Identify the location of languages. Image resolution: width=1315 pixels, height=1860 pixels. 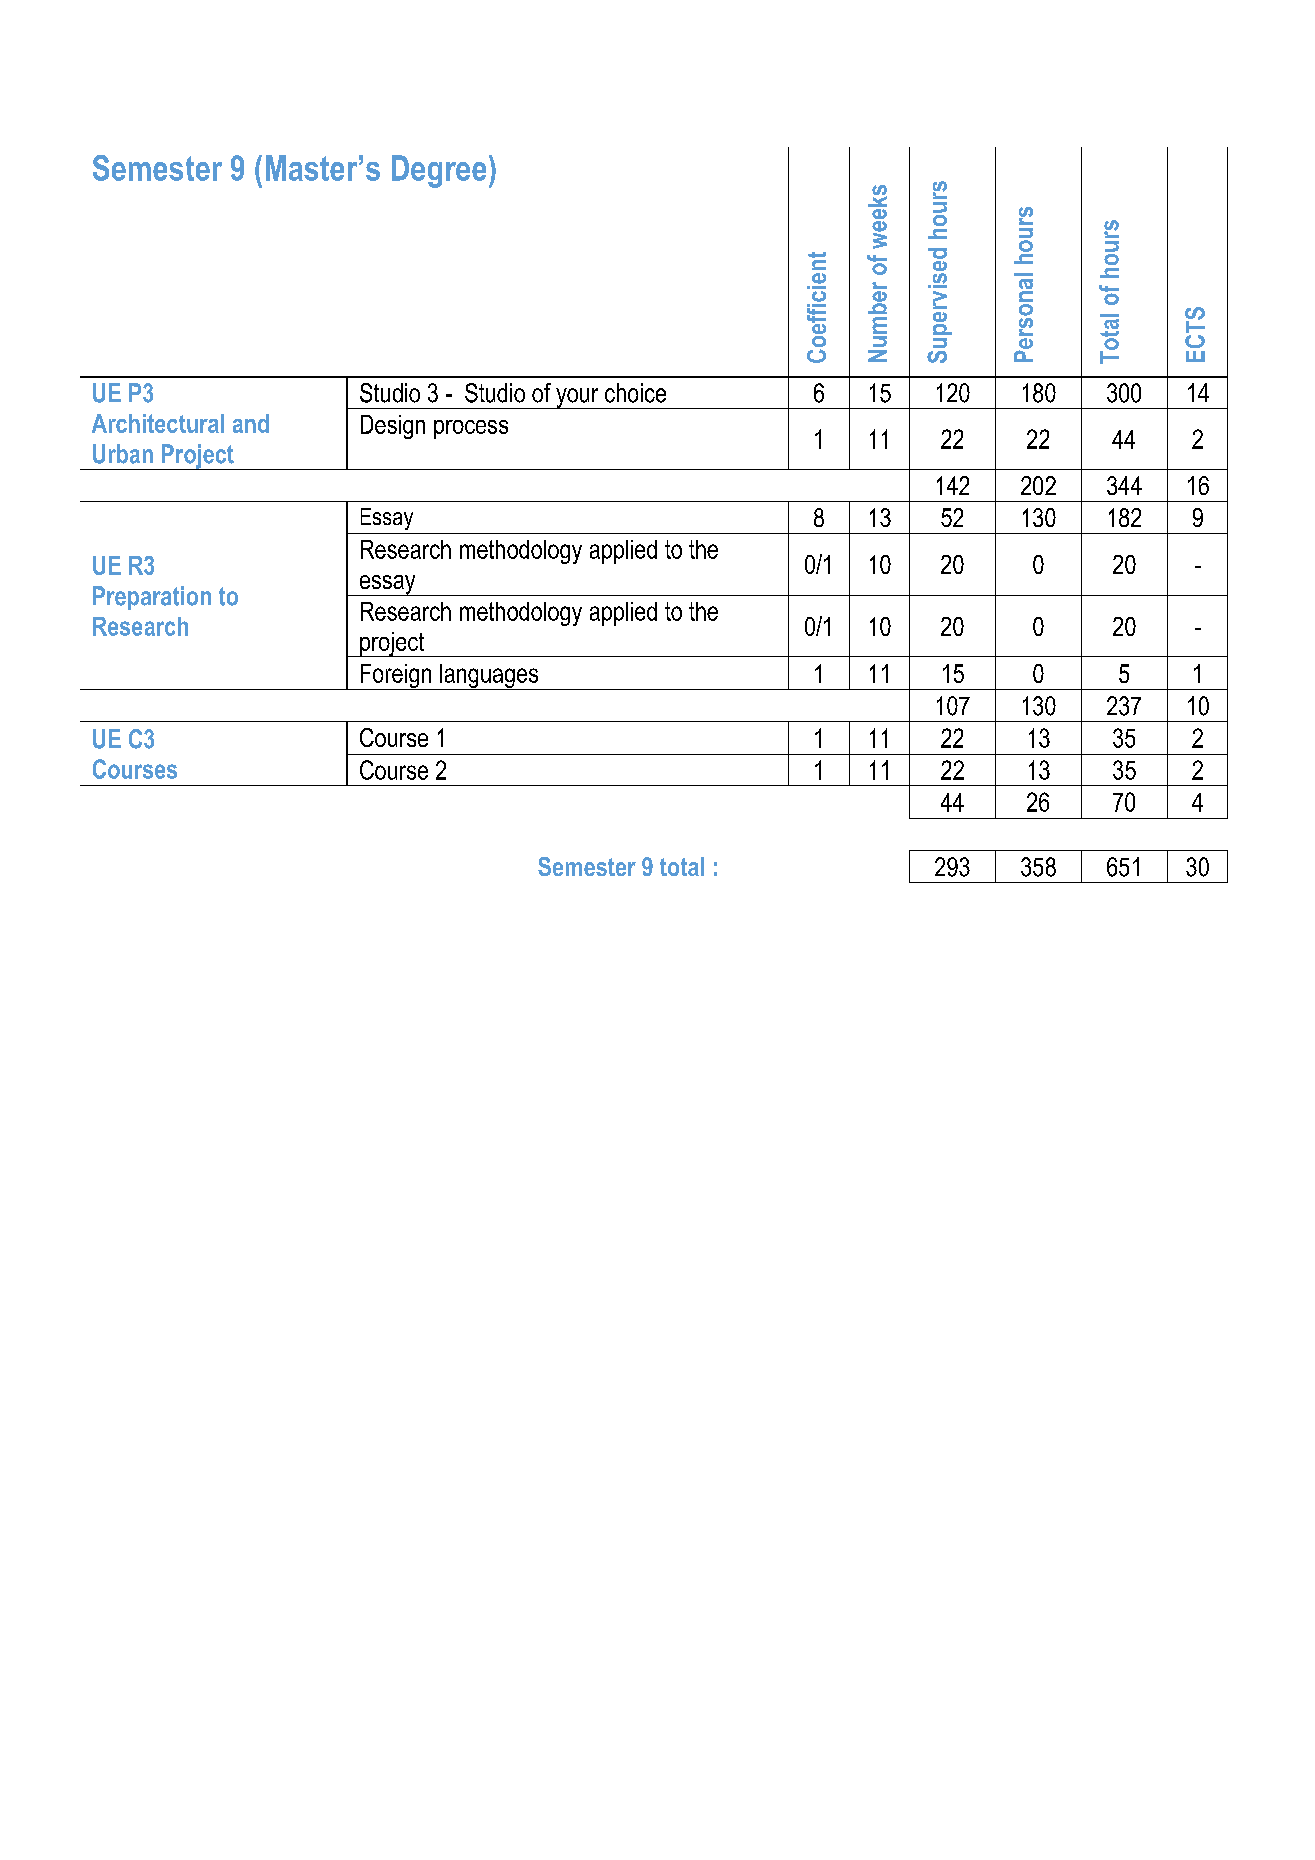
(489, 677).
